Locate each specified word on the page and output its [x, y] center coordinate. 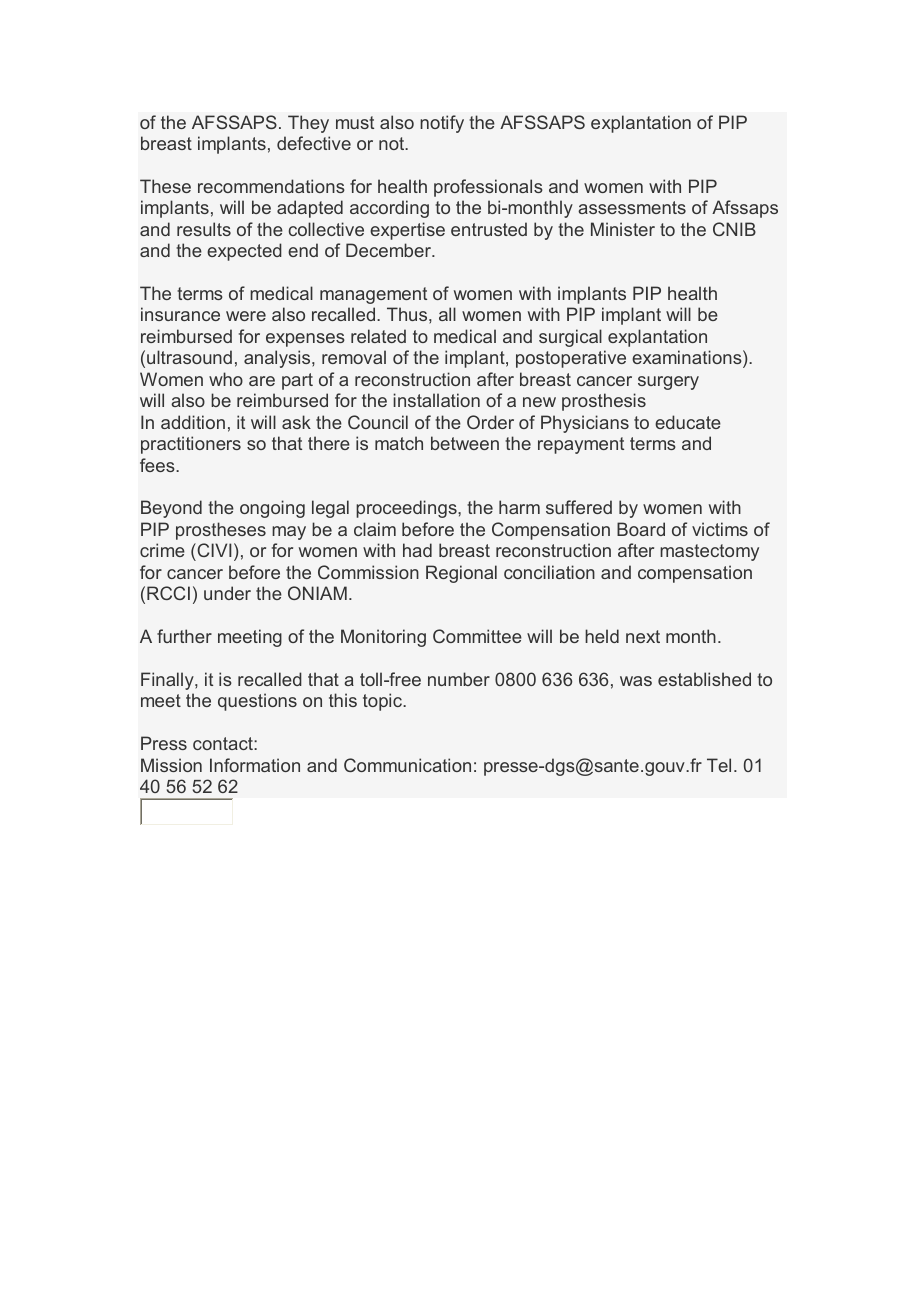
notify [442, 124]
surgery [668, 383]
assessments [632, 207]
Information [255, 765]
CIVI [213, 552]
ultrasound [189, 357]
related [378, 336]
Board [641, 529]
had [417, 550]
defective [314, 143]
